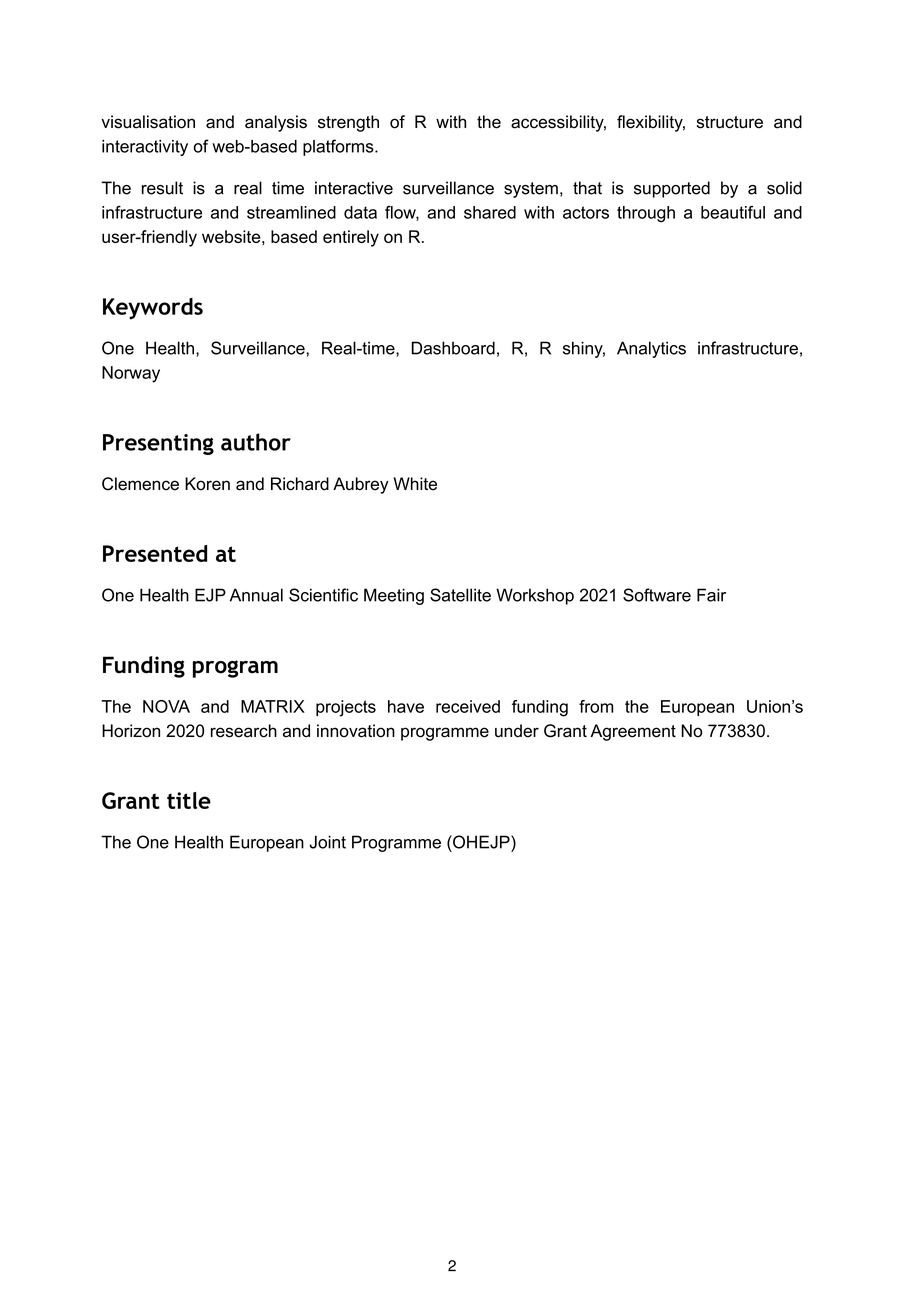 The image size is (903, 1316). I want to click on author, so click(256, 442).
